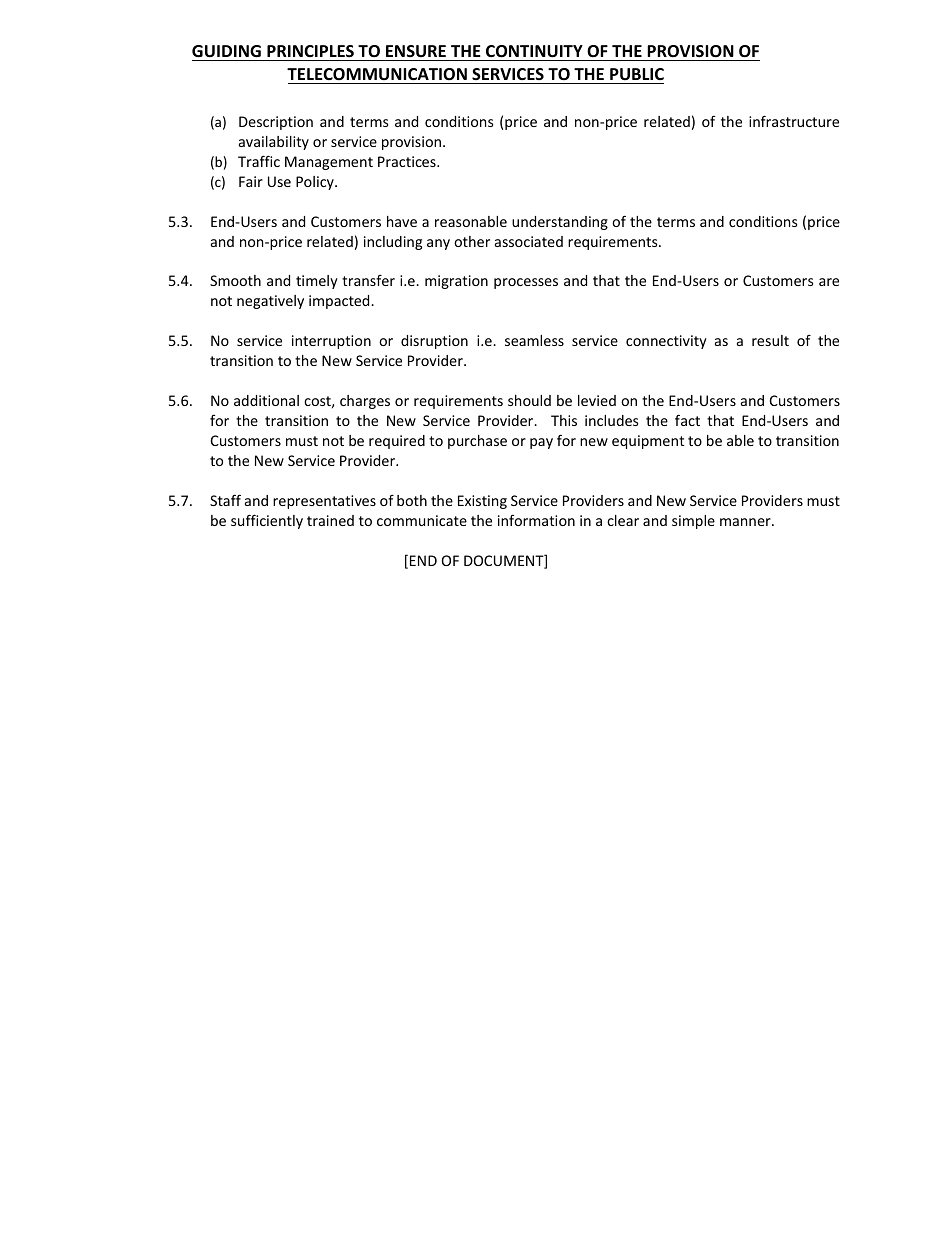 The width and height of the page is (952, 1233). Describe the element at coordinates (310, 51) in the page. I see `PRINCIPLES` at that location.
